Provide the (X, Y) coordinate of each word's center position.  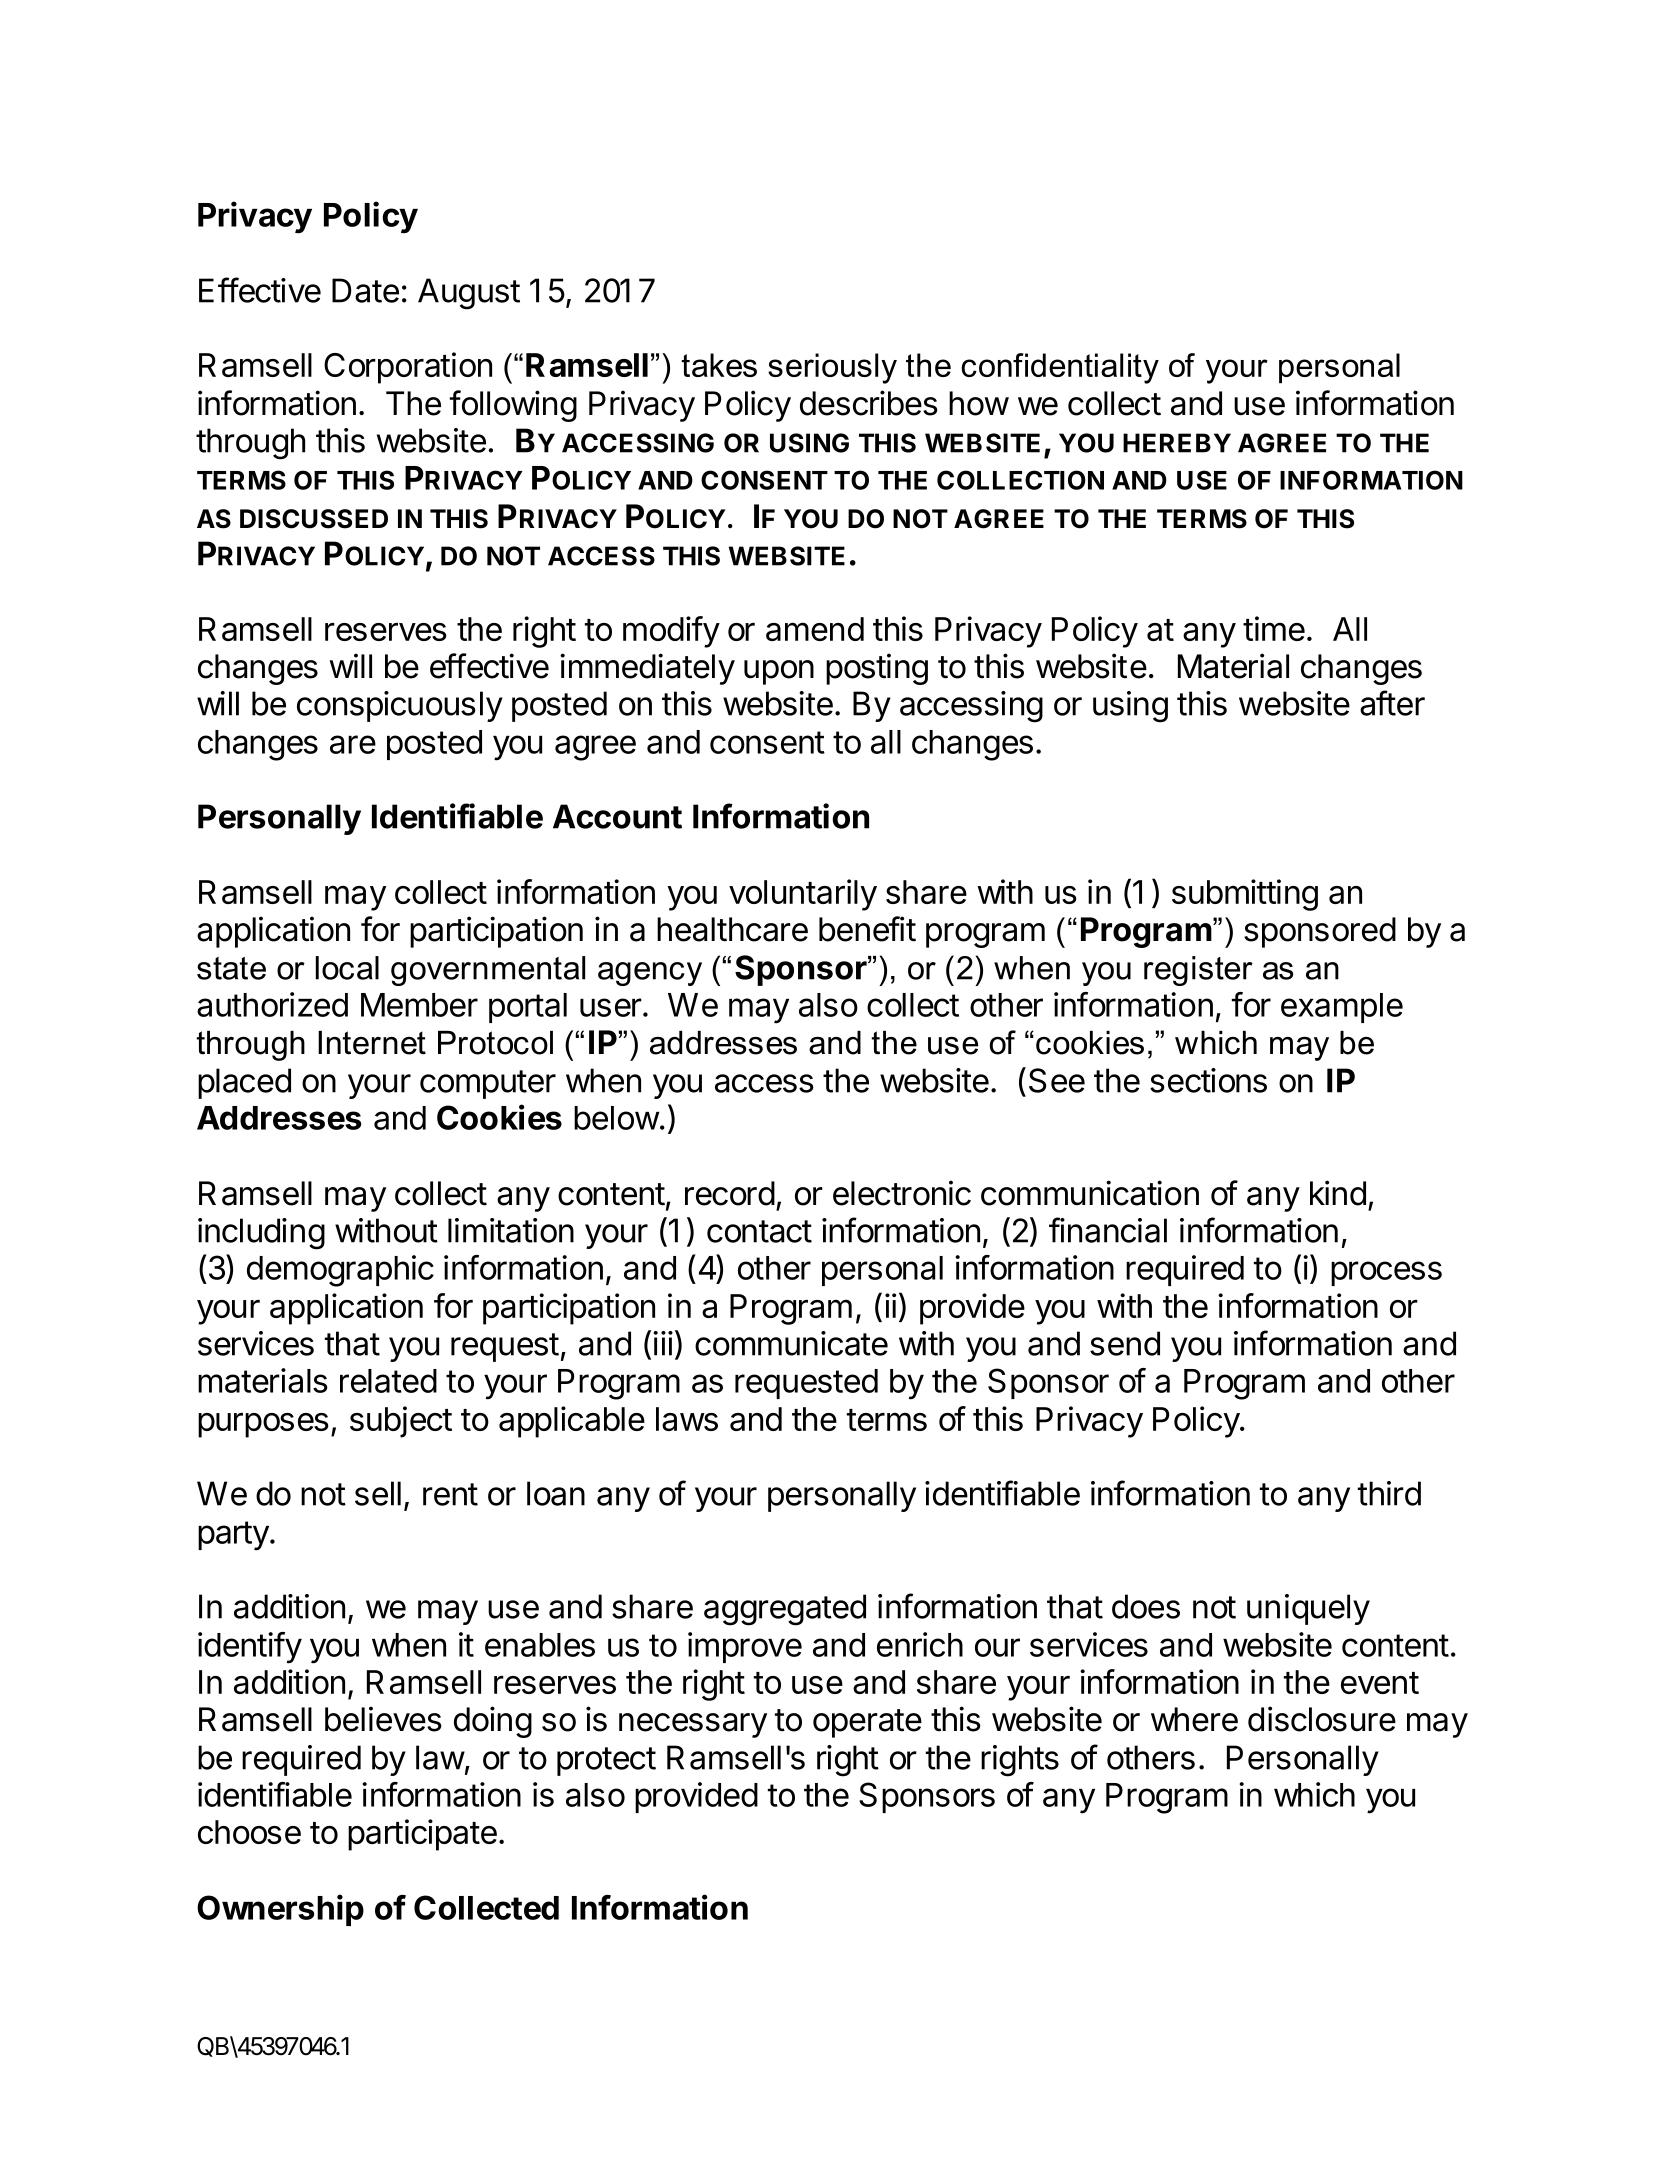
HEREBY (1177, 443)
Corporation (408, 368)
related (388, 1381)
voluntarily (803, 895)
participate (422, 1835)
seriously (832, 368)
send (1125, 1343)
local (347, 968)
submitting (1245, 895)
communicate (791, 1343)
